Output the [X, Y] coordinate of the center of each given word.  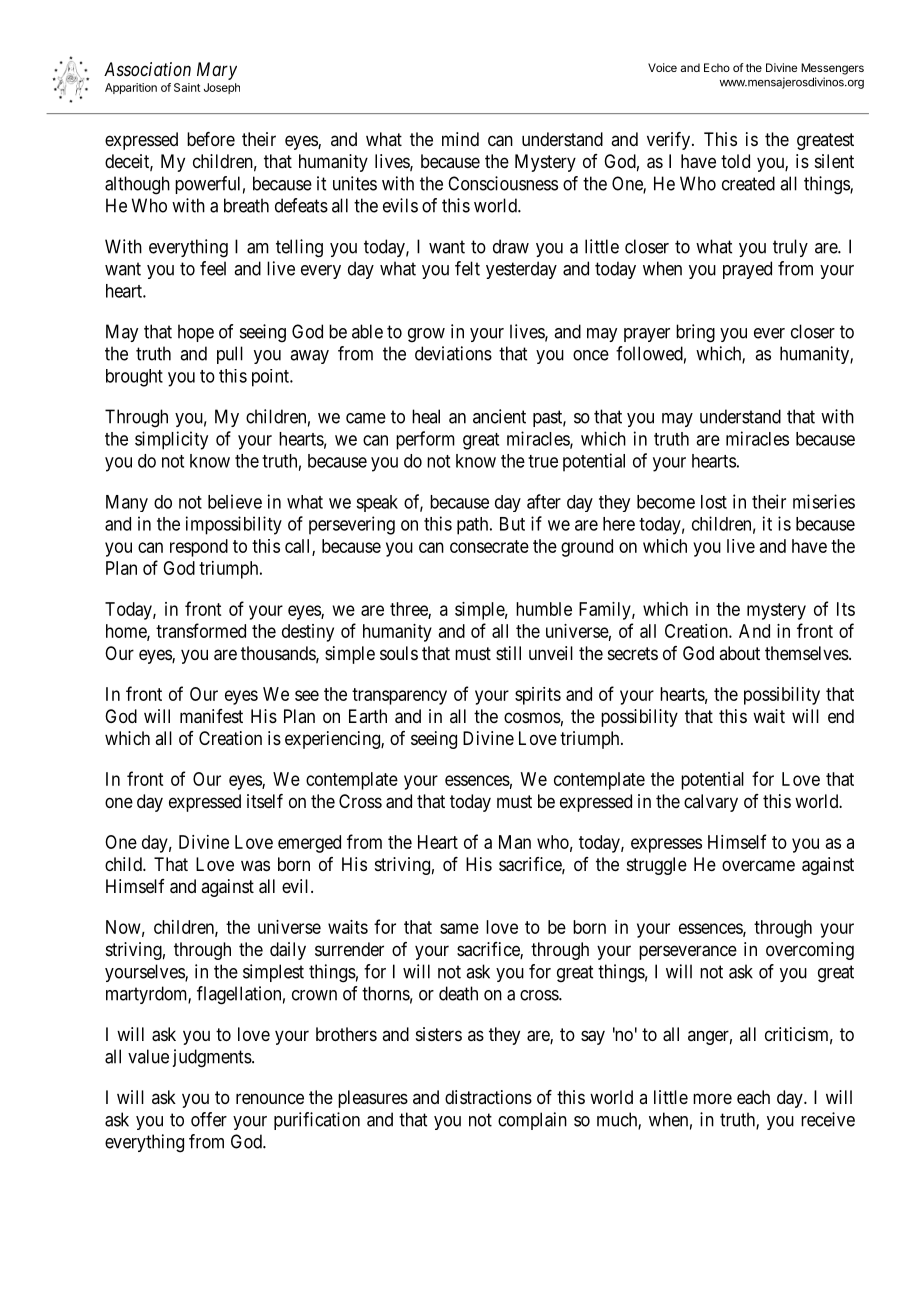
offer [209, 1119]
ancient [499, 416]
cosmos [532, 717]
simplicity [171, 440]
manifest [211, 716]
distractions [488, 1097]
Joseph [222, 88]
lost [714, 502]
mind [460, 139]
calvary [711, 803]
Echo [717, 67]
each [753, 1097]
